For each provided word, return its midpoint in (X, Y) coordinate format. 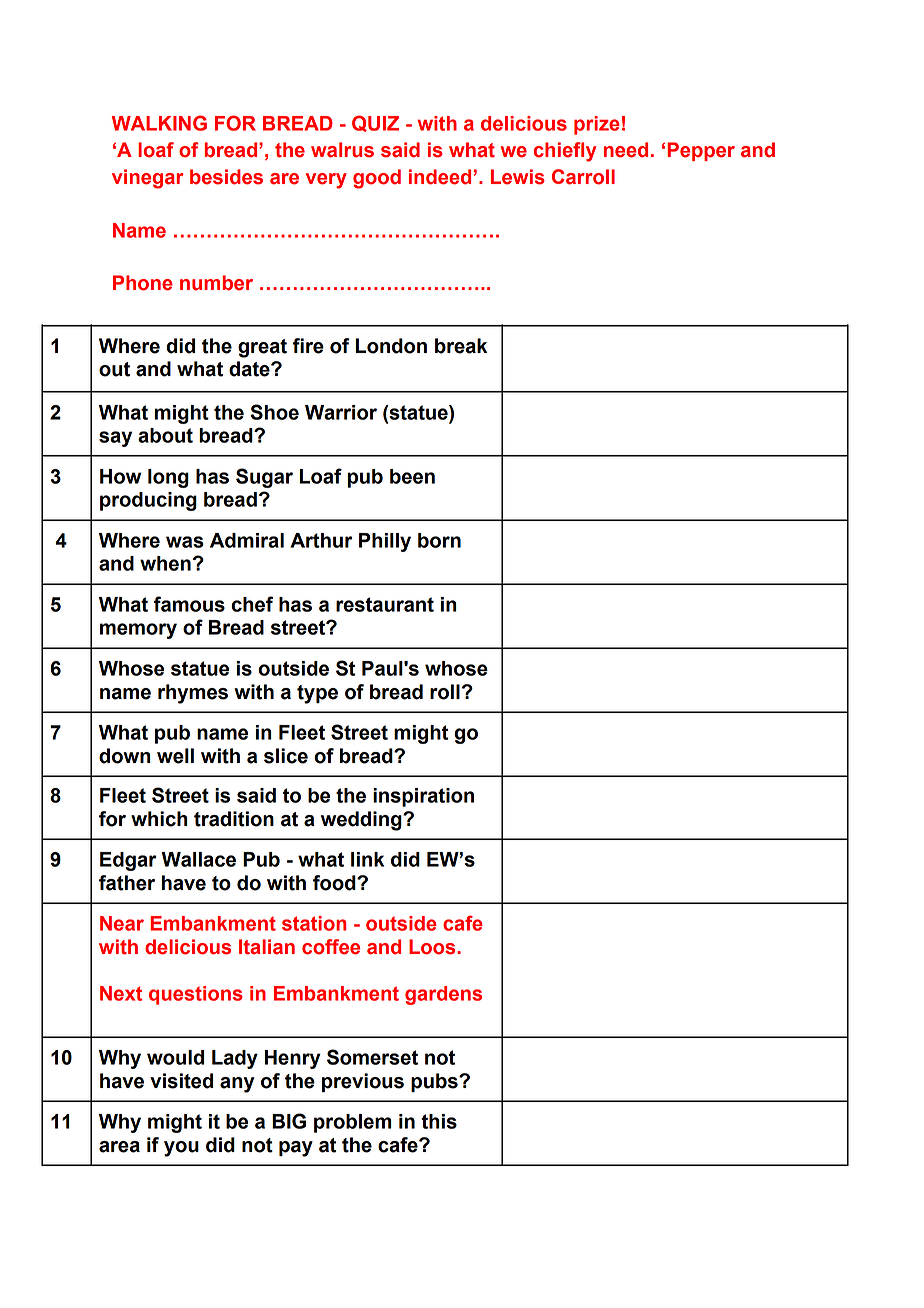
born (439, 540)
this (439, 1121)
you (181, 1149)
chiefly (564, 152)
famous (189, 604)
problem (353, 1123)
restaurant (385, 604)
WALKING (159, 123)
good (377, 179)
